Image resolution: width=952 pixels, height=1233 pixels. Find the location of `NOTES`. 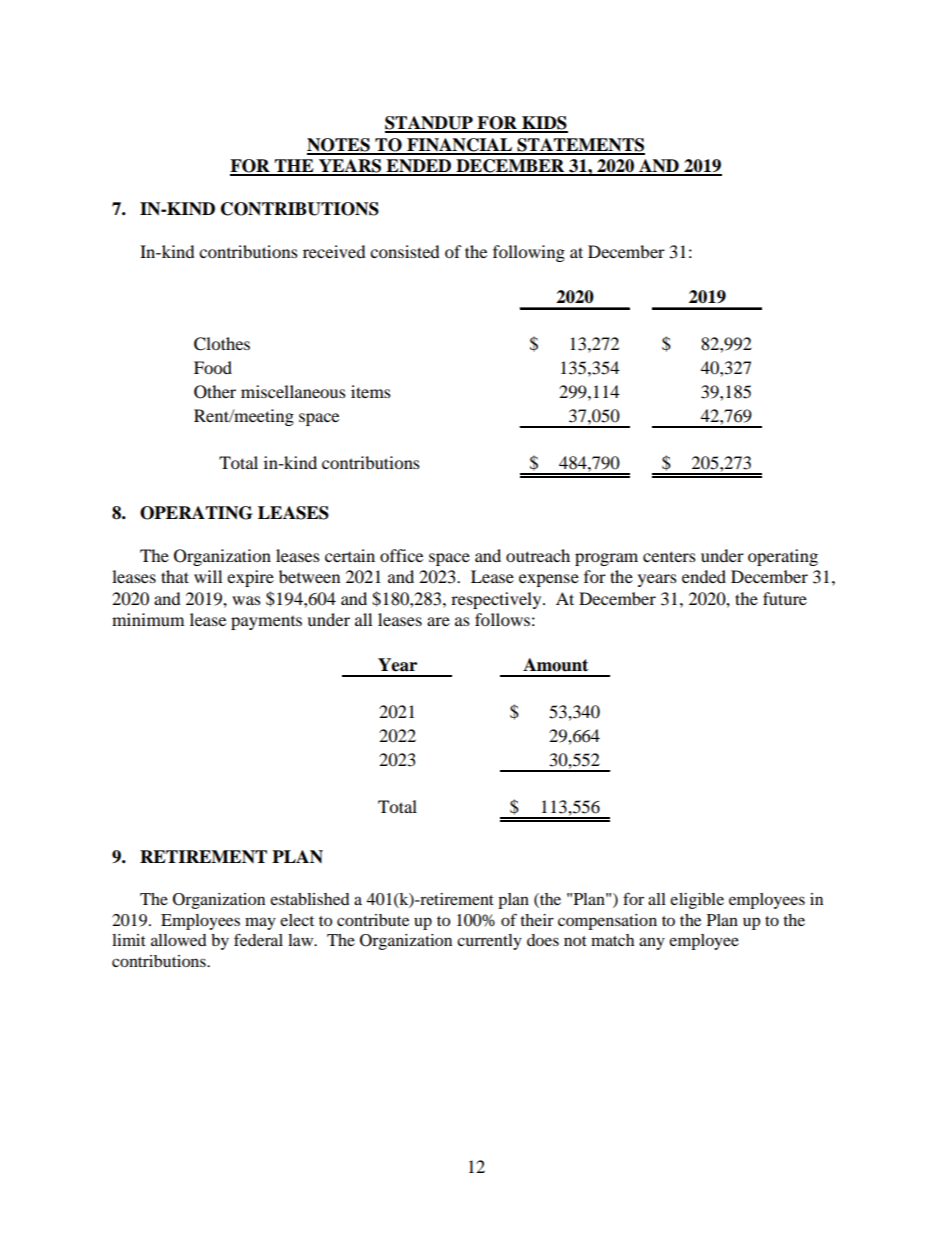

NOTES is located at coordinates (339, 146).
